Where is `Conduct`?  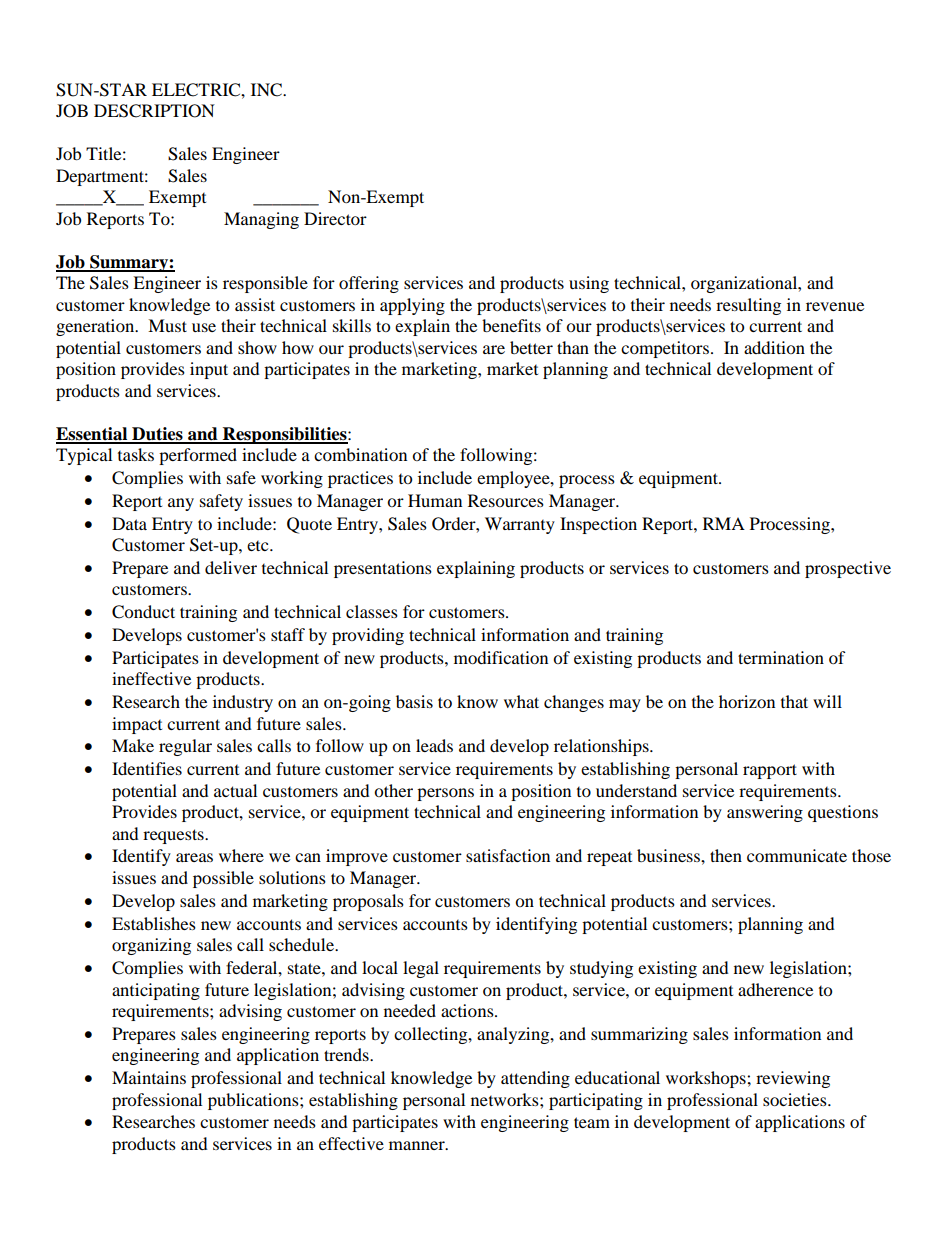 Conduct is located at coordinates (143, 612).
